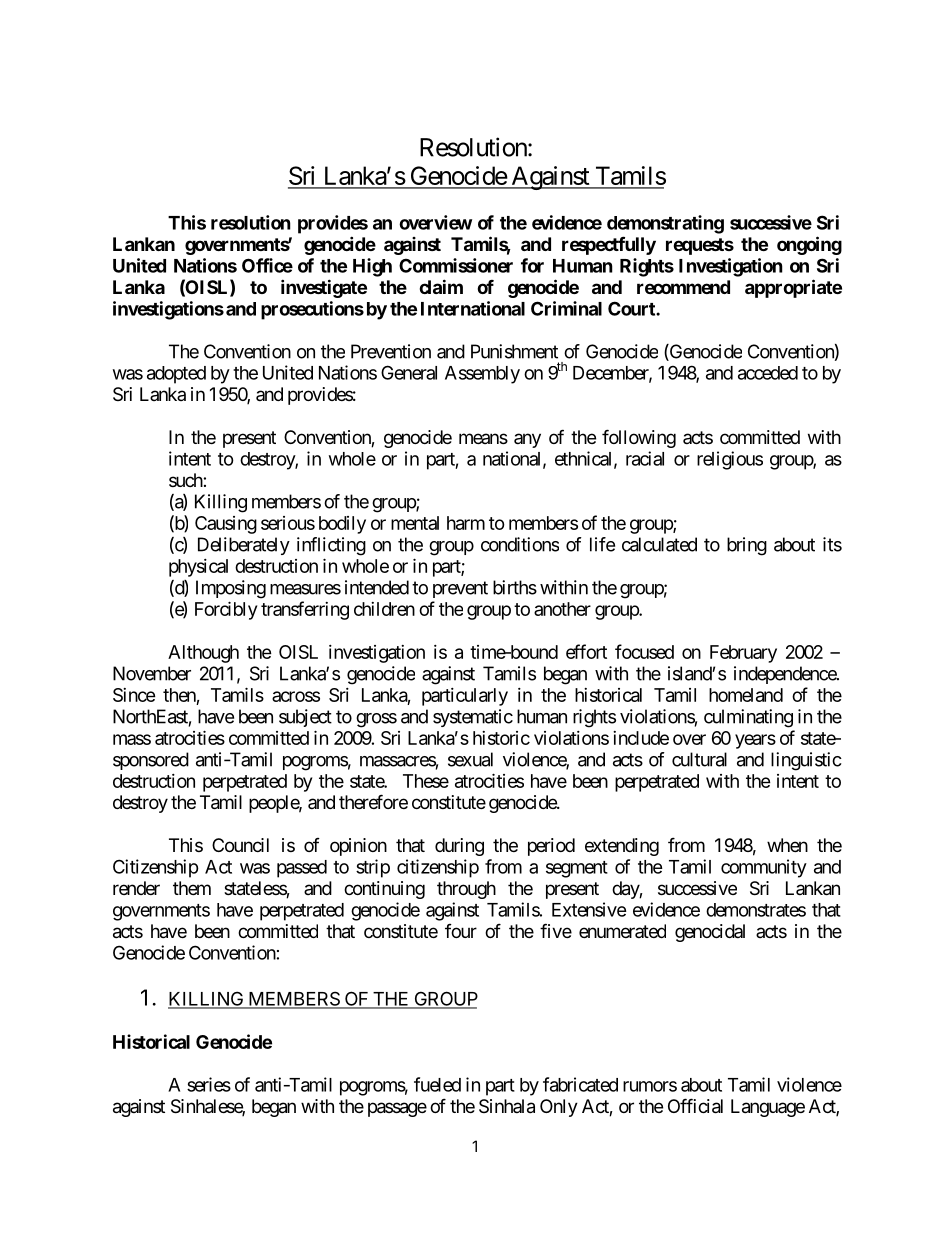 This screenshot has width=952, height=1233. I want to click on High, so click(372, 267).
